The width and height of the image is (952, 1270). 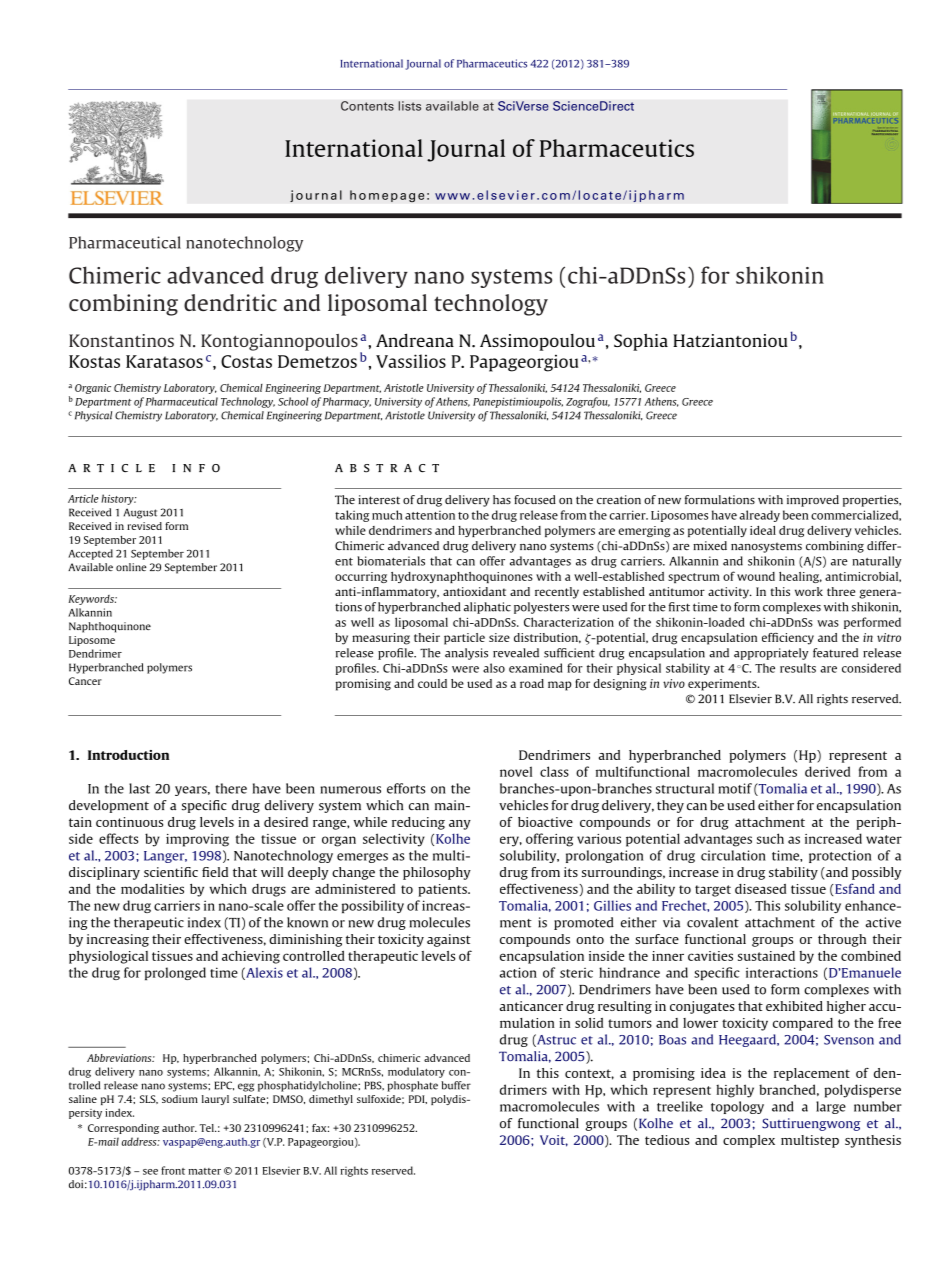 I want to click on Contents, so click(x=367, y=106).
